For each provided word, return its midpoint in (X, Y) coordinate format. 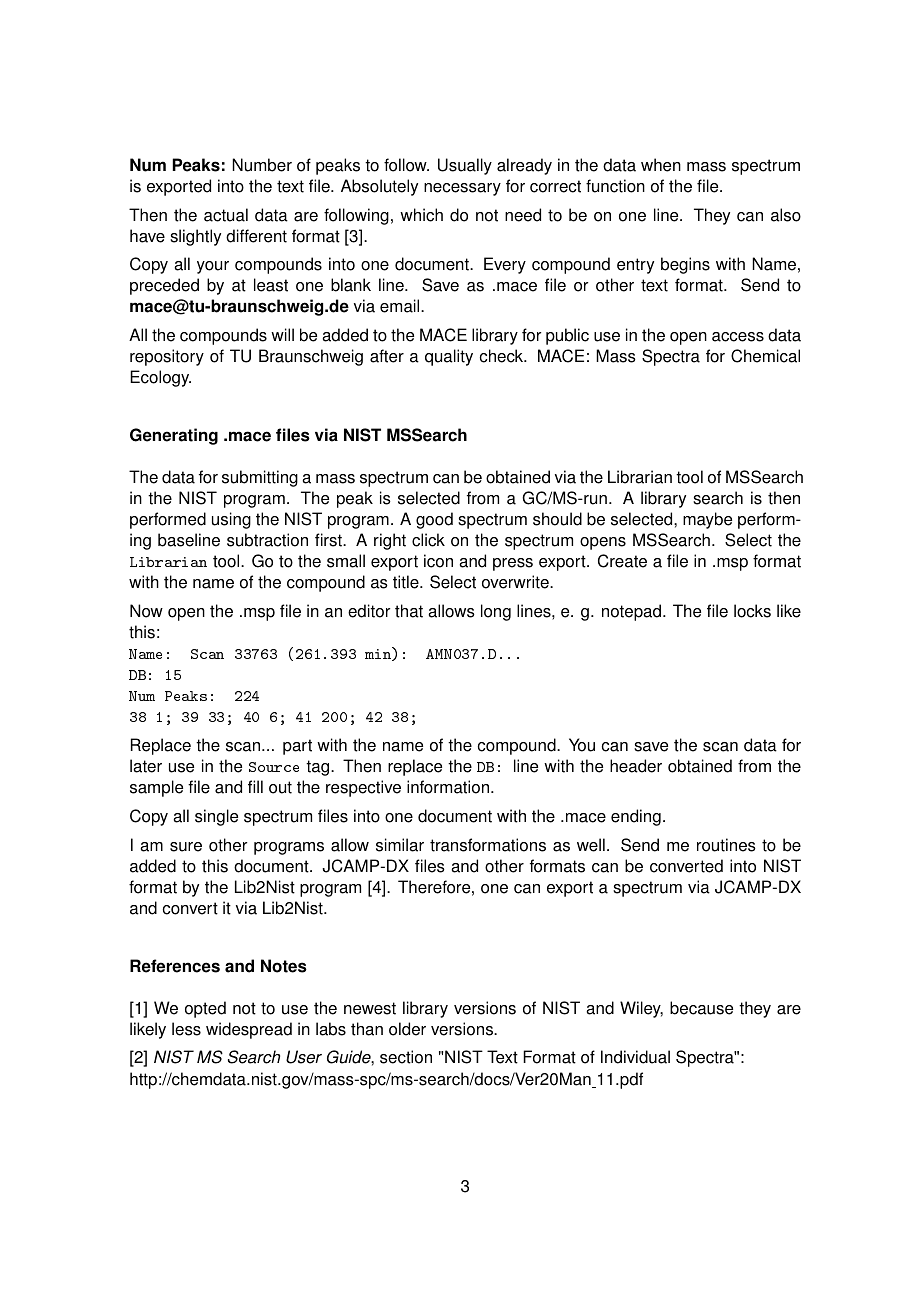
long (496, 612)
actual (226, 215)
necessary (462, 189)
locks (752, 611)
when (661, 165)
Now (146, 611)
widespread (249, 1030)
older (407, 1029)
